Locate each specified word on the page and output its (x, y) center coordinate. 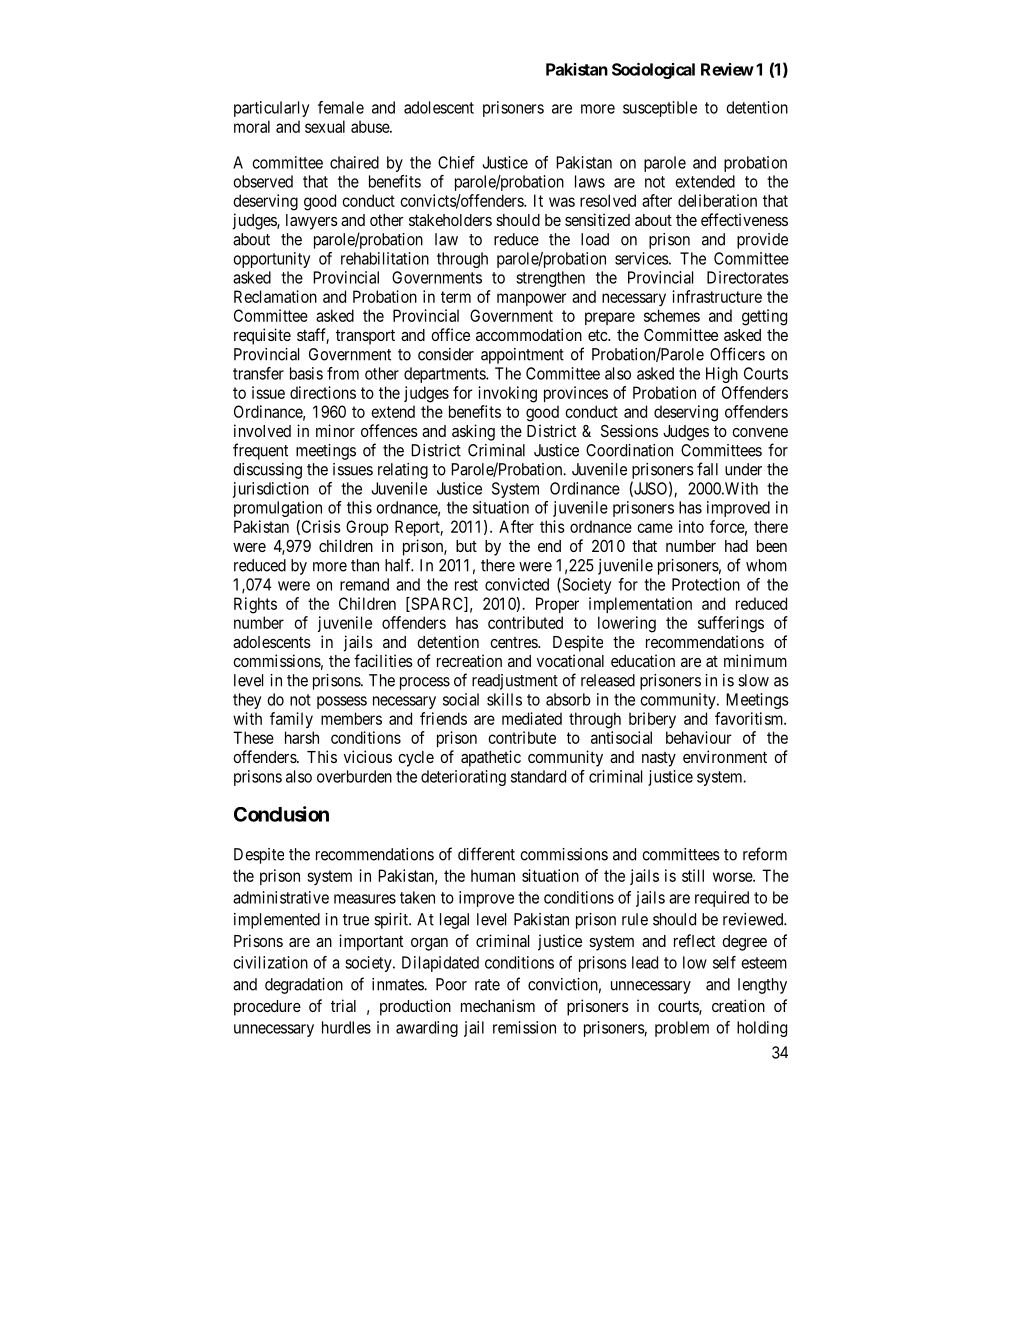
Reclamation (275, 296)
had (736, 546)
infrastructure (717, 296)
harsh (302, 737)
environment (725, 756)
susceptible (660, 109)
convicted (517, 584)
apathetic (491, 758)
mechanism (498, 1005)
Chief (456, 162)
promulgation (278, 509)
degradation (304, 986)
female (341, 107)
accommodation (529, 334)
